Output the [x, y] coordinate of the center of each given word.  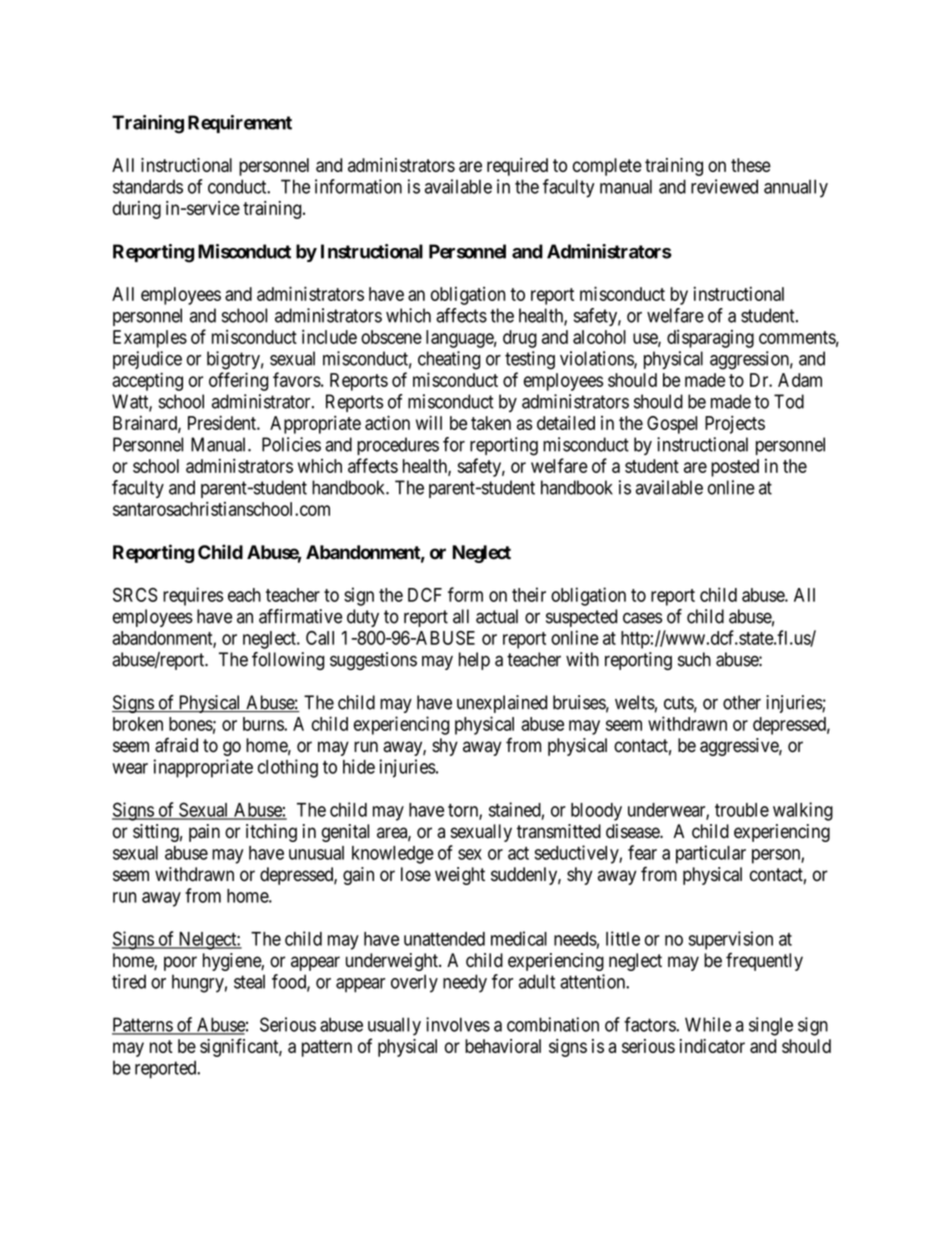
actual [497, 616]
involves [458, 1024]
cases [642, 618]
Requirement [240, 124]
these [751, 165]
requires [193, 596]
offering [239, 381]
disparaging [710, 339]
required [517, 167]
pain [204, 833]
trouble [742, 810]
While [708, 1024]
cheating [449, 360]
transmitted [559, 831]
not [161, 1046]
